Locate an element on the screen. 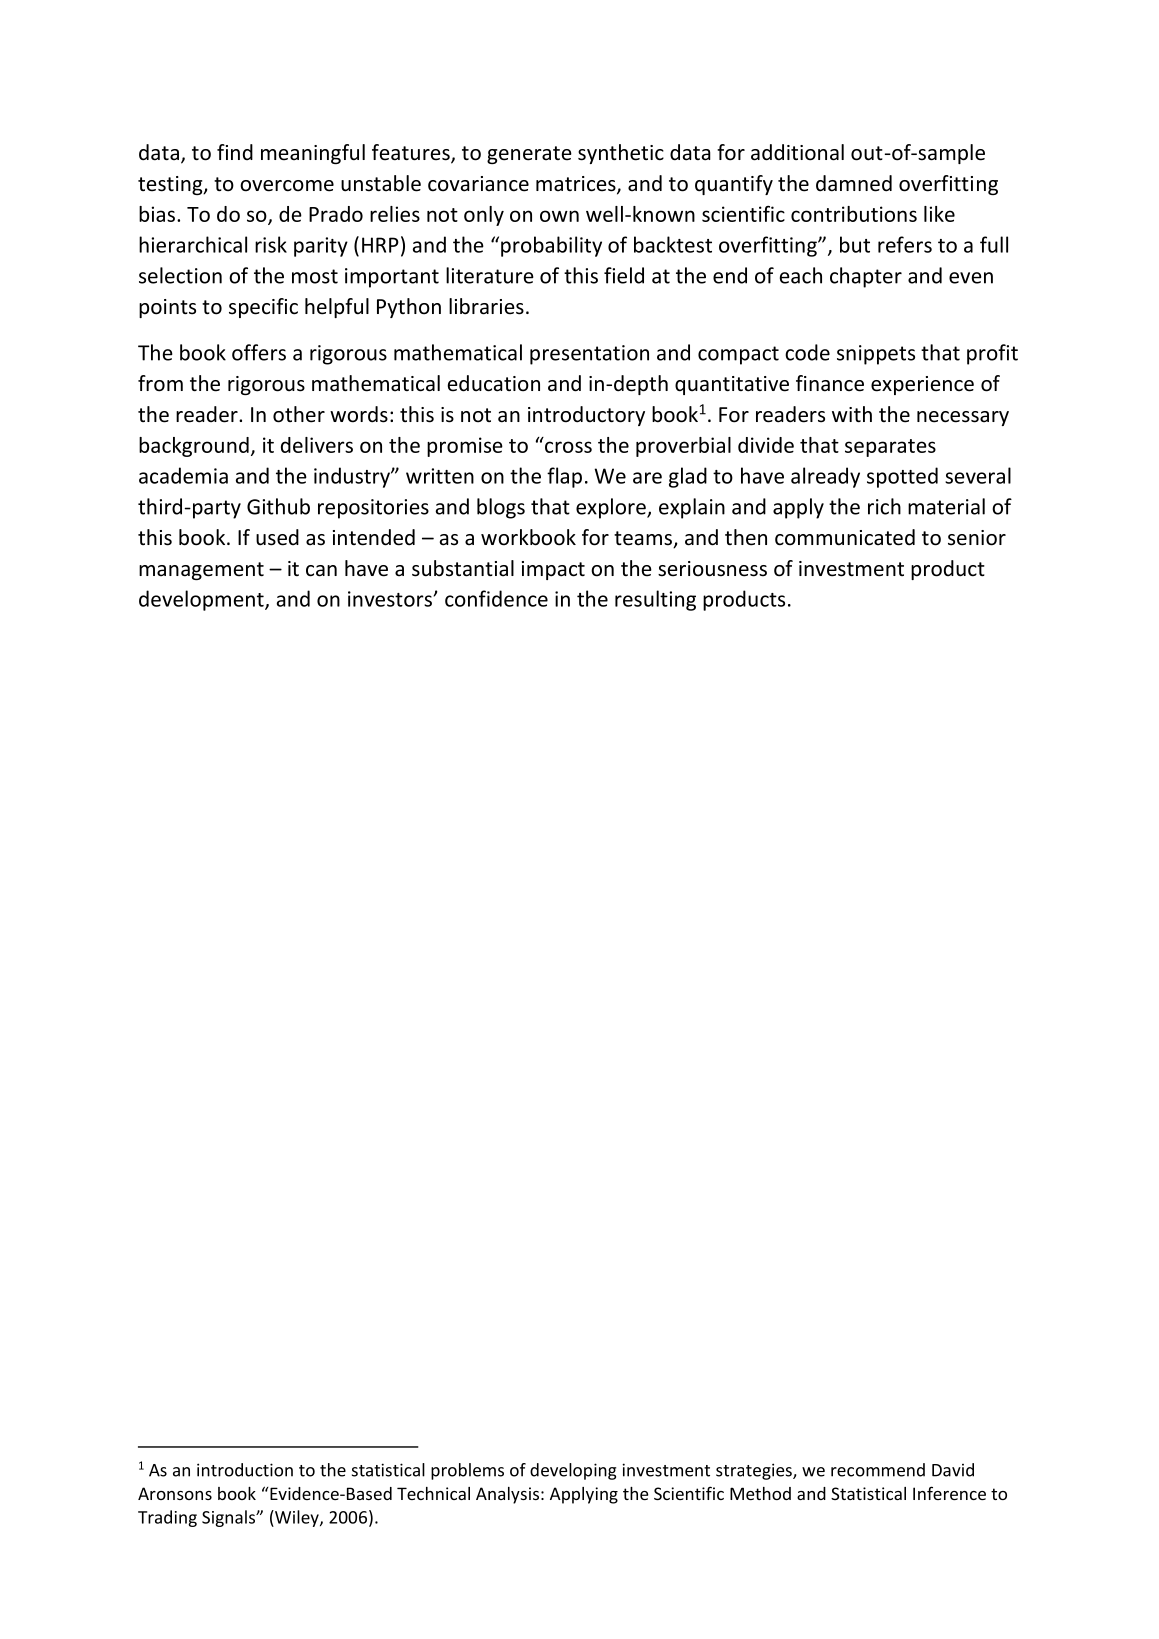 The width and height of the screenshot is (1159, 1639). communicated is located at coordinates (845, 537).
